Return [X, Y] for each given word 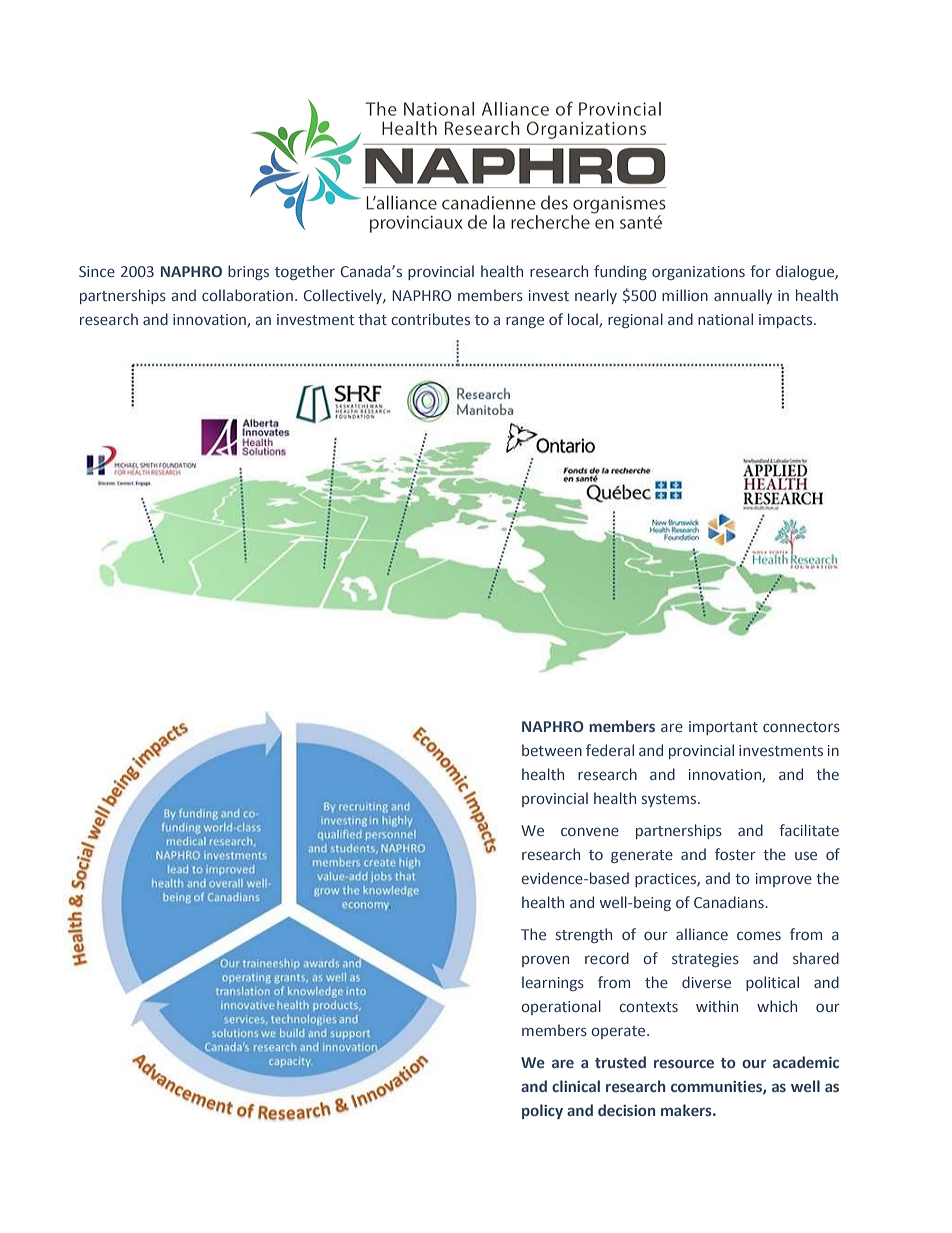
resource [684, 1063]
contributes [430, 319]
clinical [576, 1086]
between [552, 750]
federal [610, 750]
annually [743, 296]
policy [542, 1111]
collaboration [247, 295]
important [723, 728]
